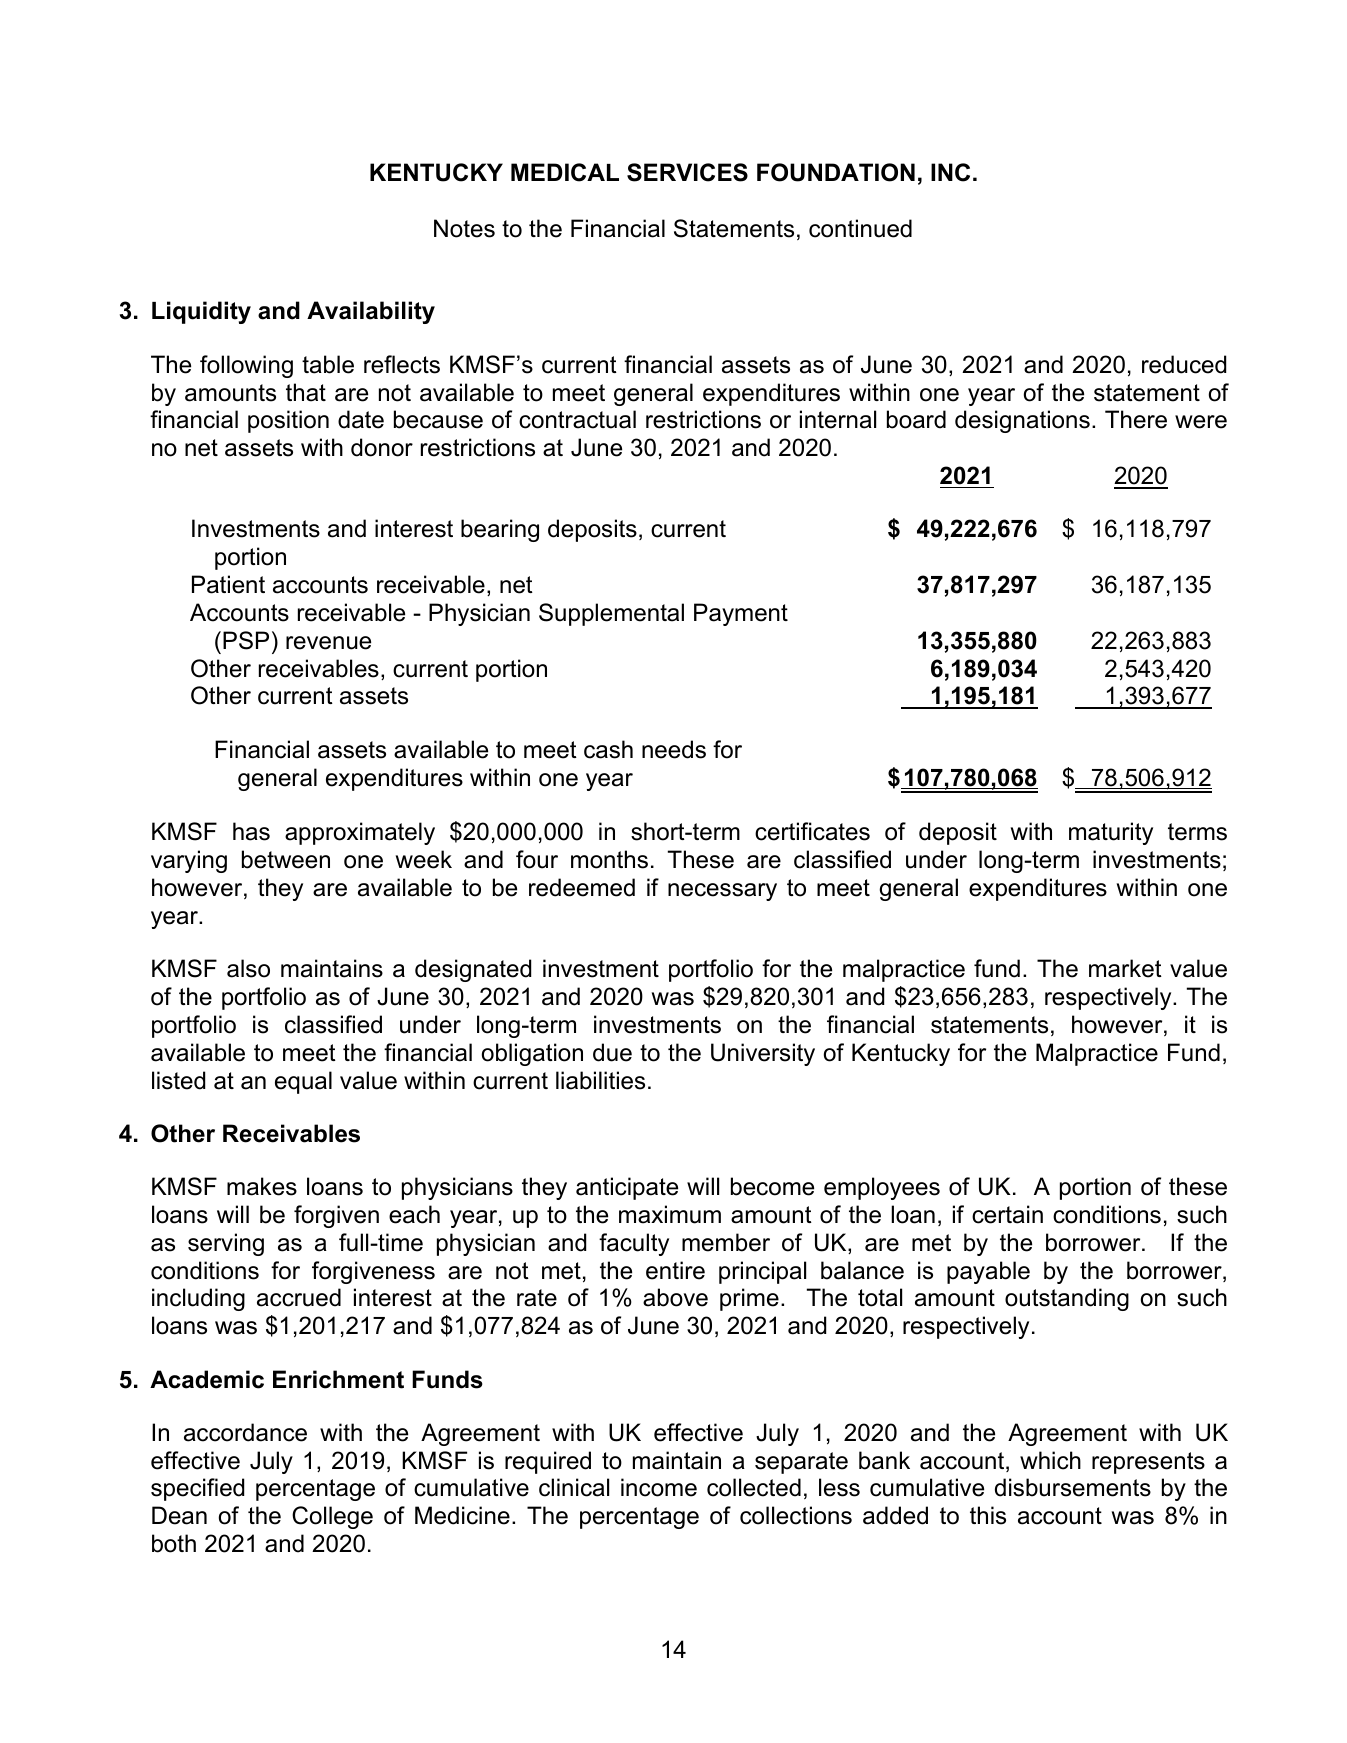  I want to click on certain, so click(1007, 1214).
